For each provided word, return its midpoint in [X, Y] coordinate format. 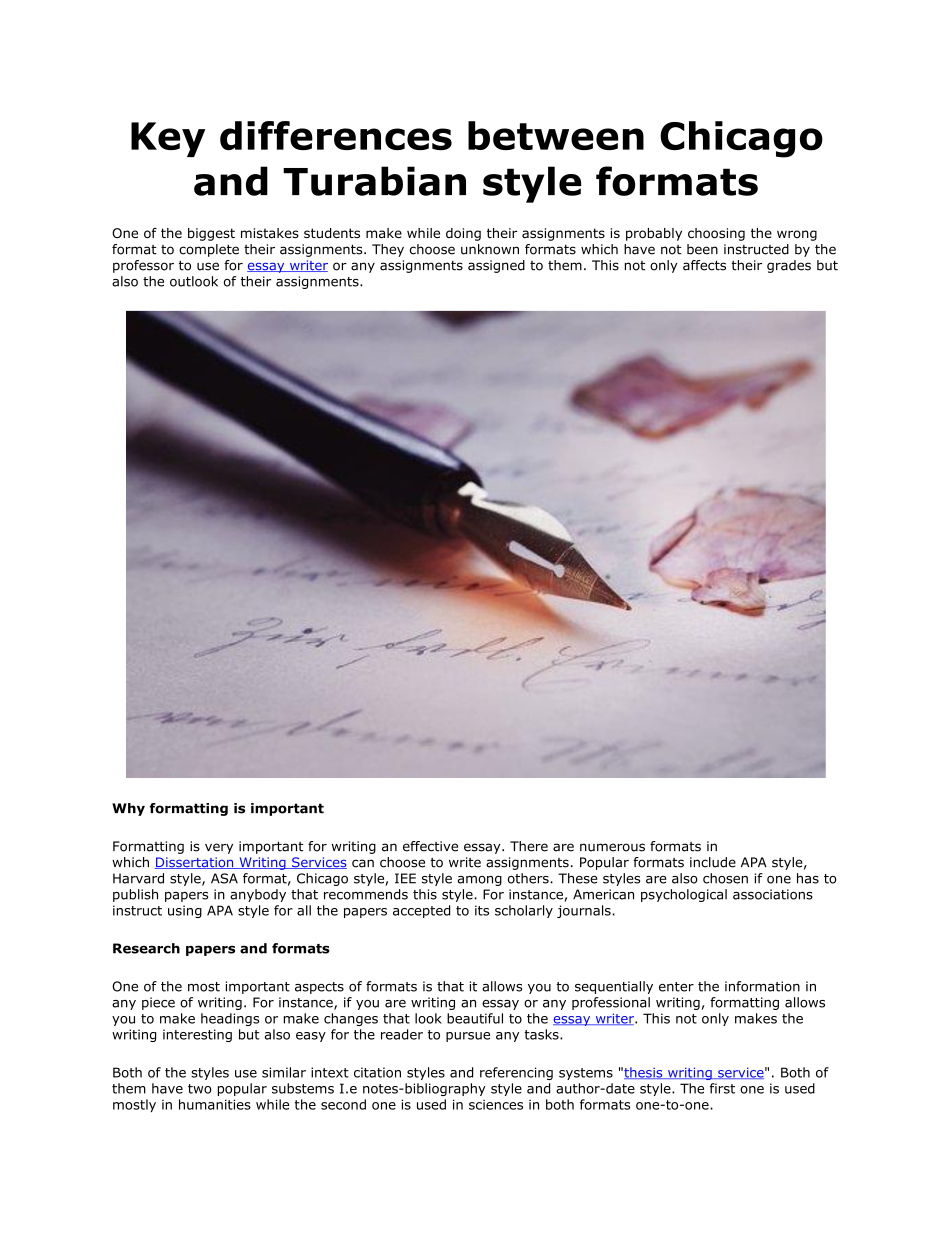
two [200, 1089]
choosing [716, 234]
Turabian [374, 181]
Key [168, 139]
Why [128, 809]
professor [143, 266]
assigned [496, 266]
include [713, 862]
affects [704, 265]
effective [430, 846]
